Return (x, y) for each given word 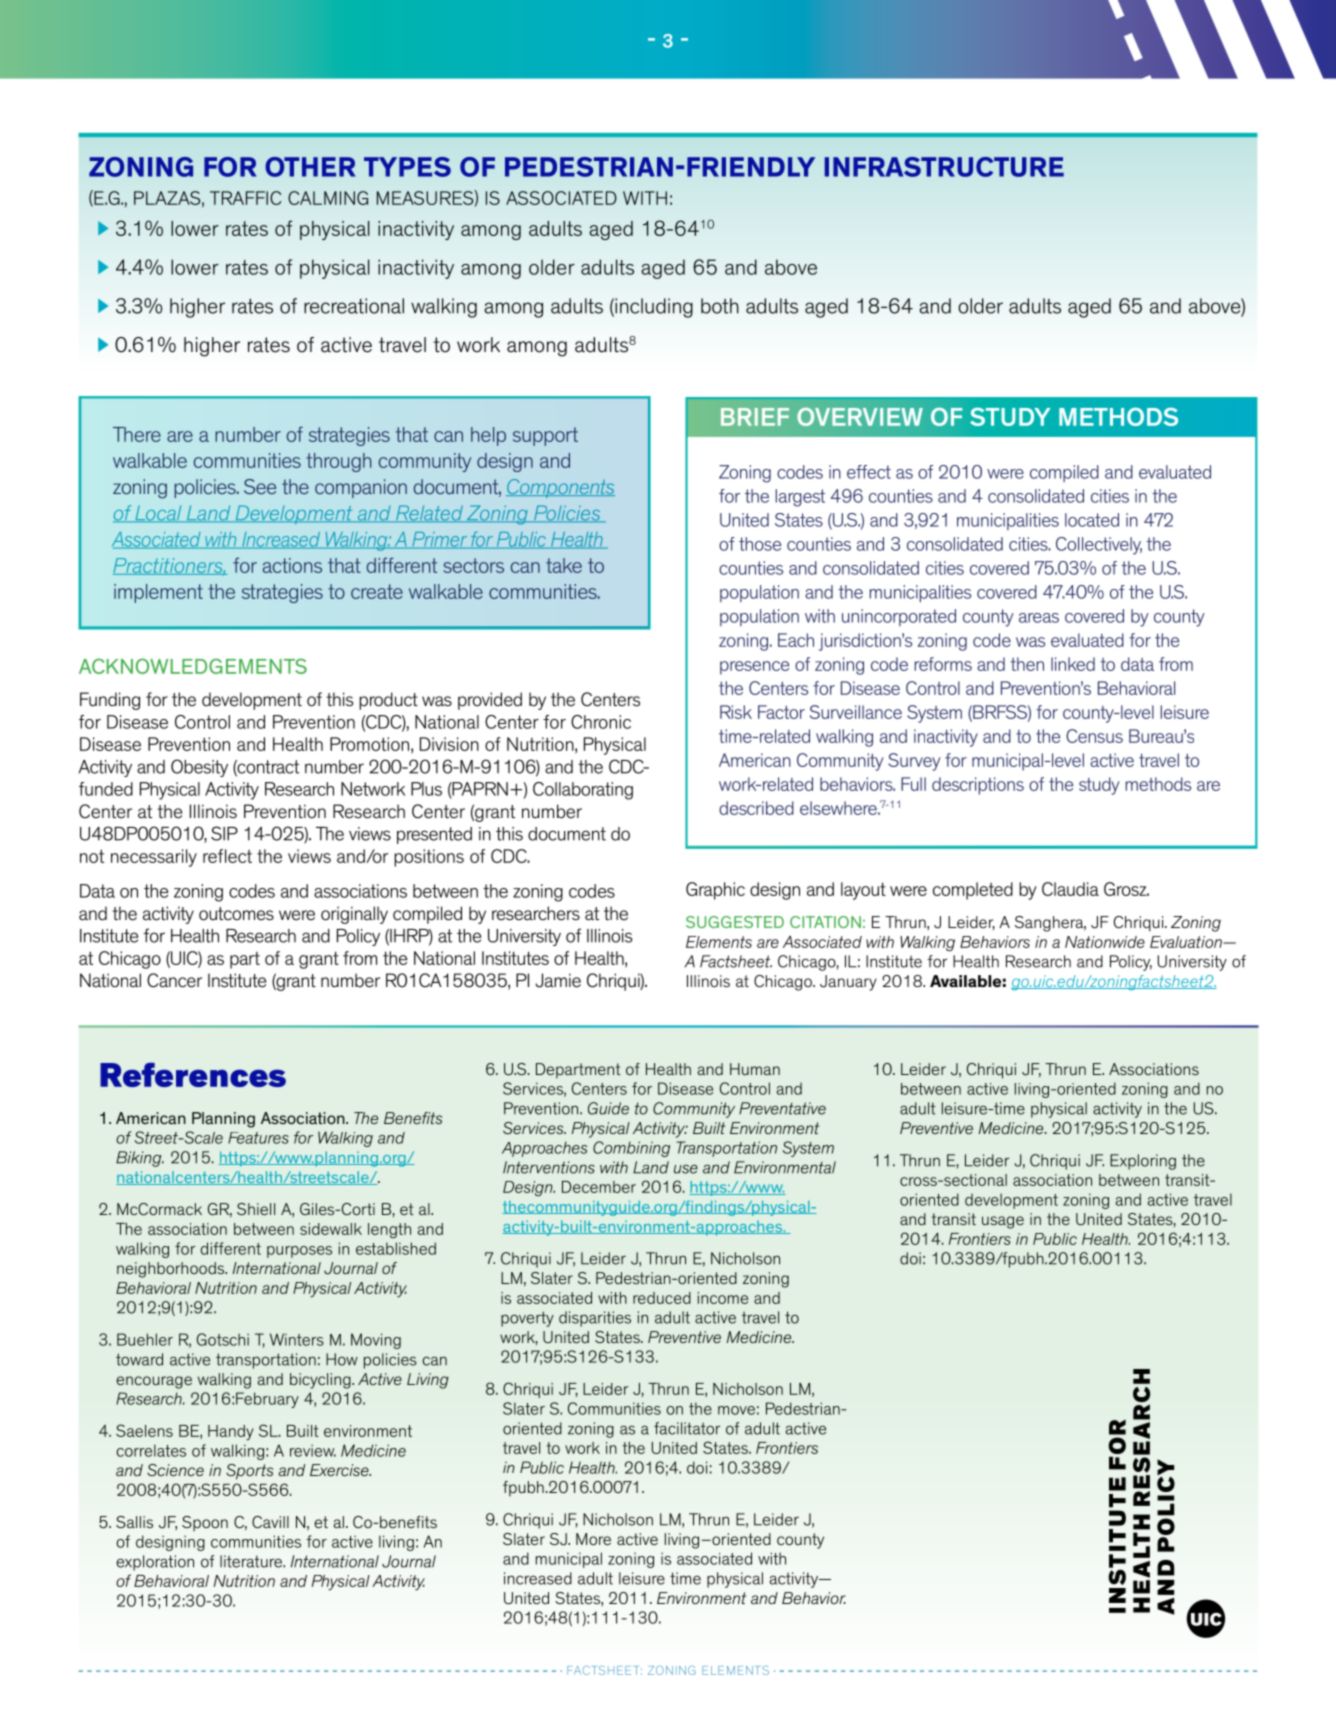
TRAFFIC (245, 198)
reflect (227, 856)
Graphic (715, 891)
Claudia (1070, 889)
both (720, 306)
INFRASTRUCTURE (944, 167)
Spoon (205, 1523)
